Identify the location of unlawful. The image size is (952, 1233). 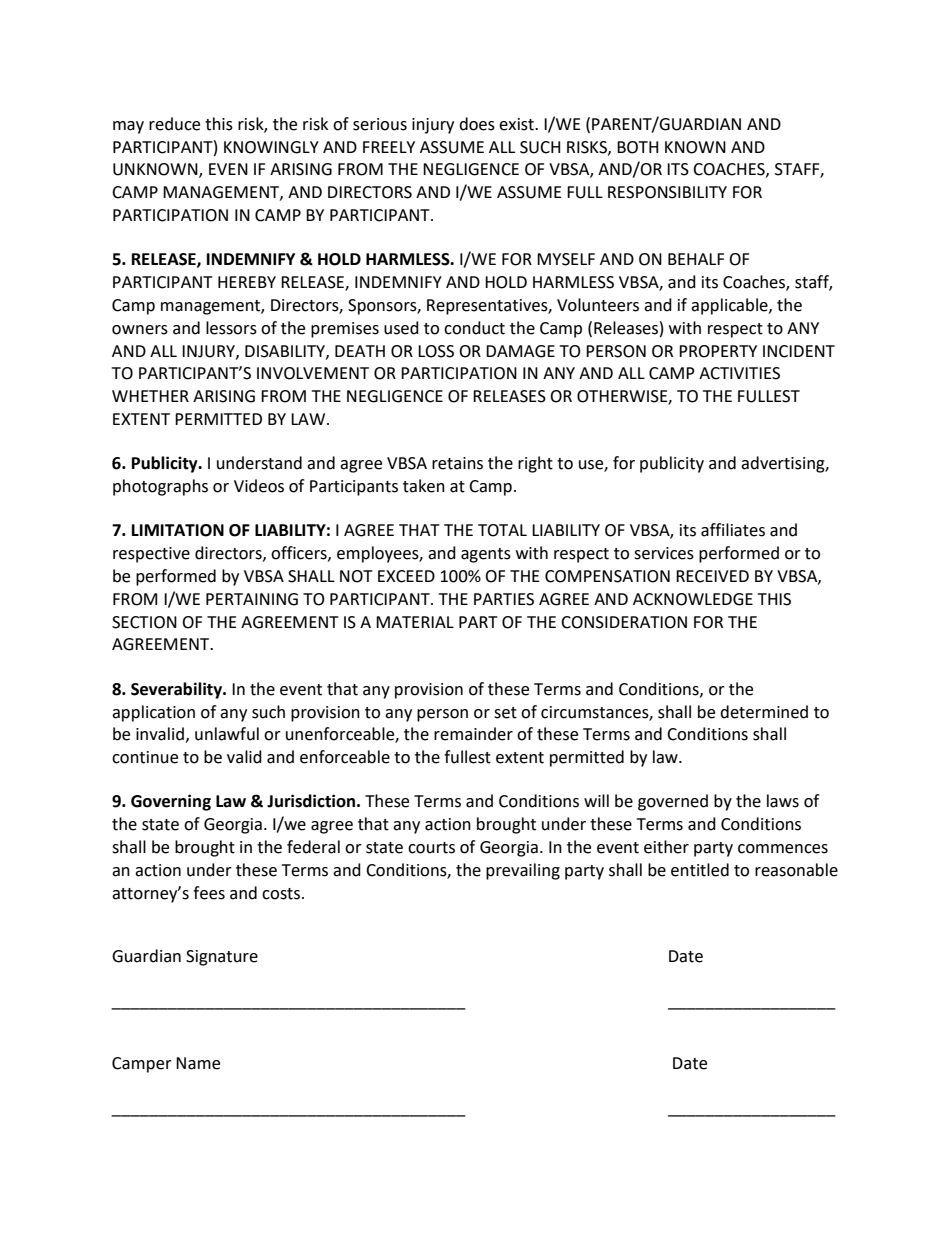
(227, 734).
